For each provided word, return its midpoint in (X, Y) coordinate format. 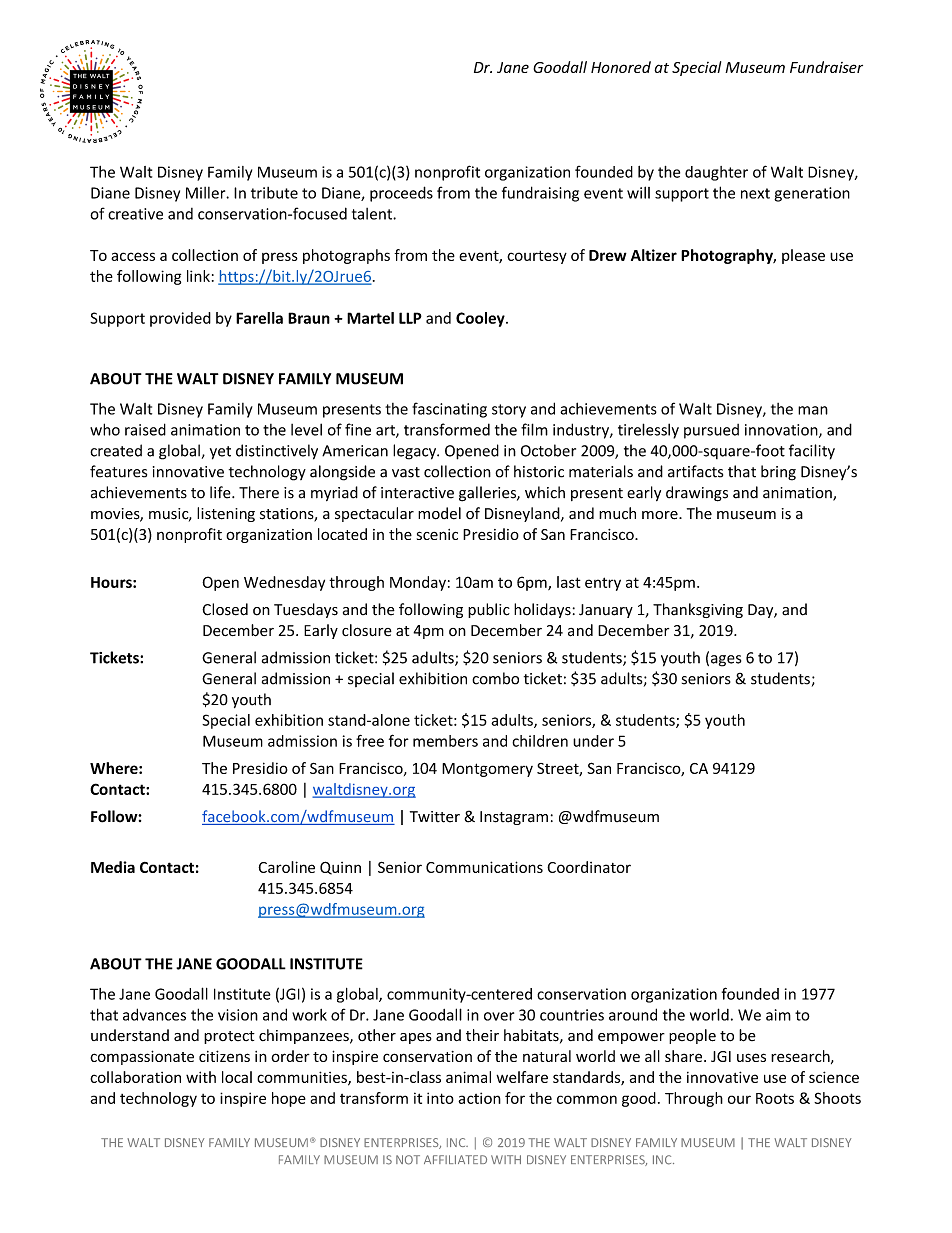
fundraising (540, 194)
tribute (274, 193)
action (479, 1098)
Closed (225, 609)
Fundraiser (826, 67)
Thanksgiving (698, 610)
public (489, 610)
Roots (775, 1098)
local (237, 1077)
